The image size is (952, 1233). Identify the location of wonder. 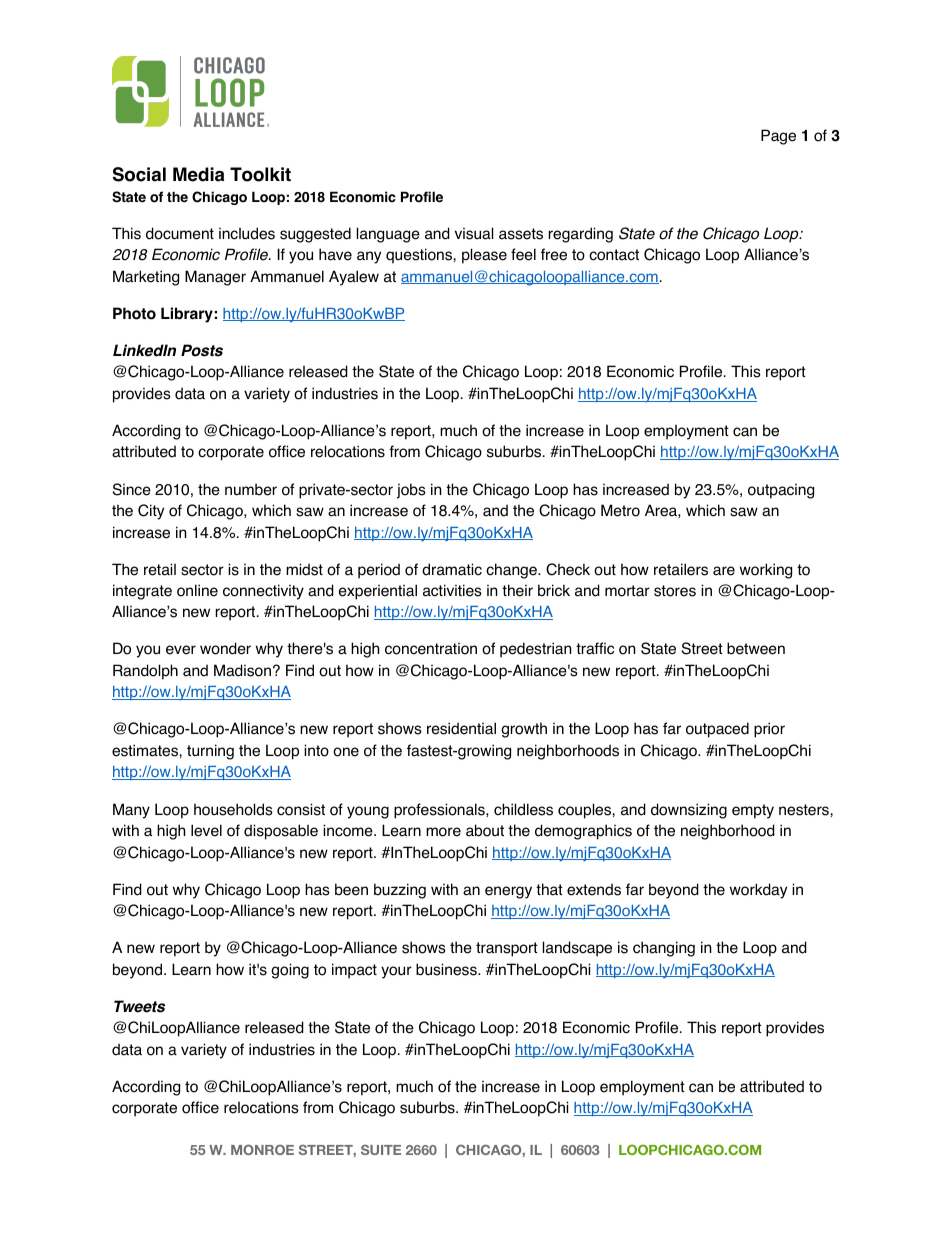
(225, 648).
